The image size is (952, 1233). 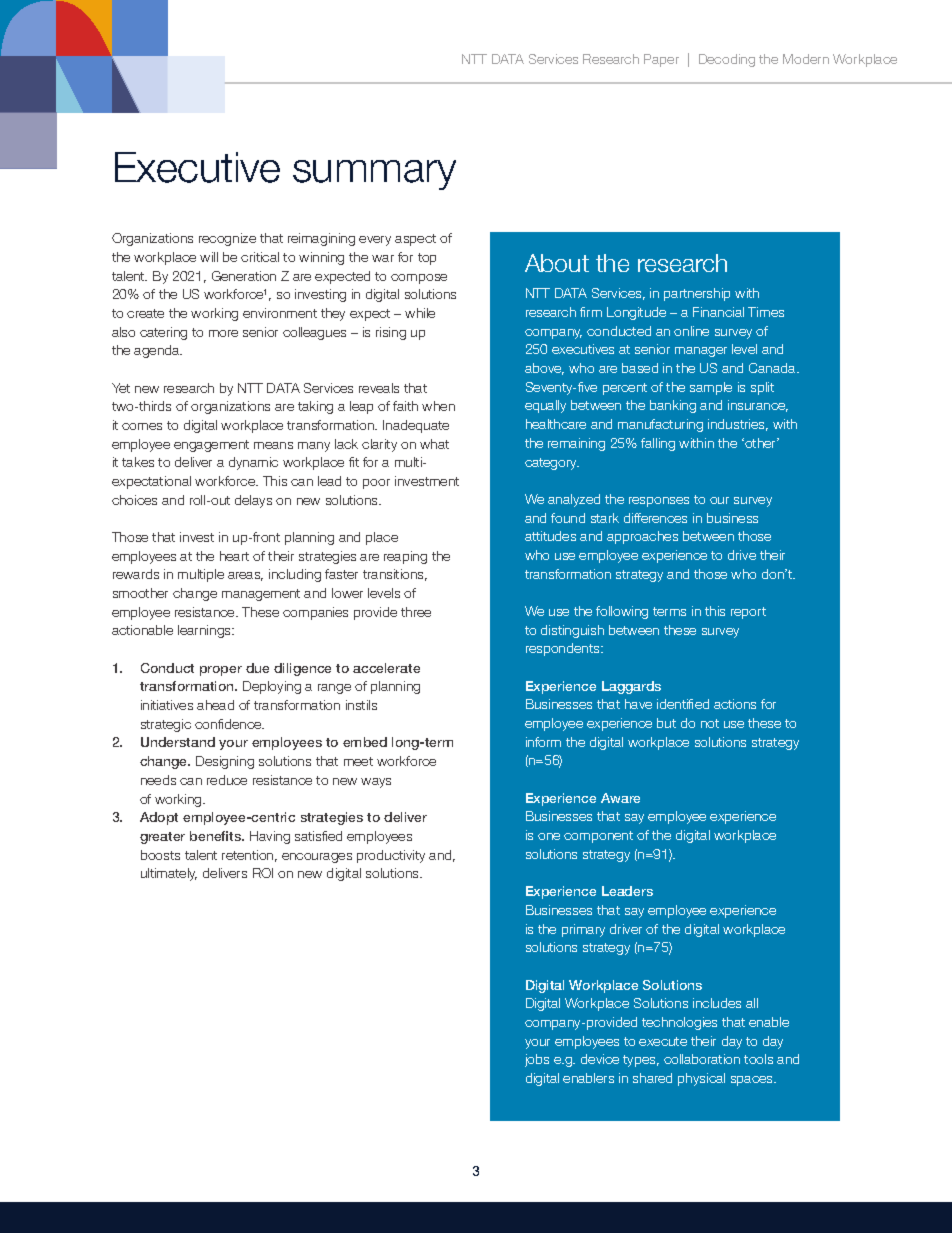 I want to click on summary, so click(x=374, y=175).
